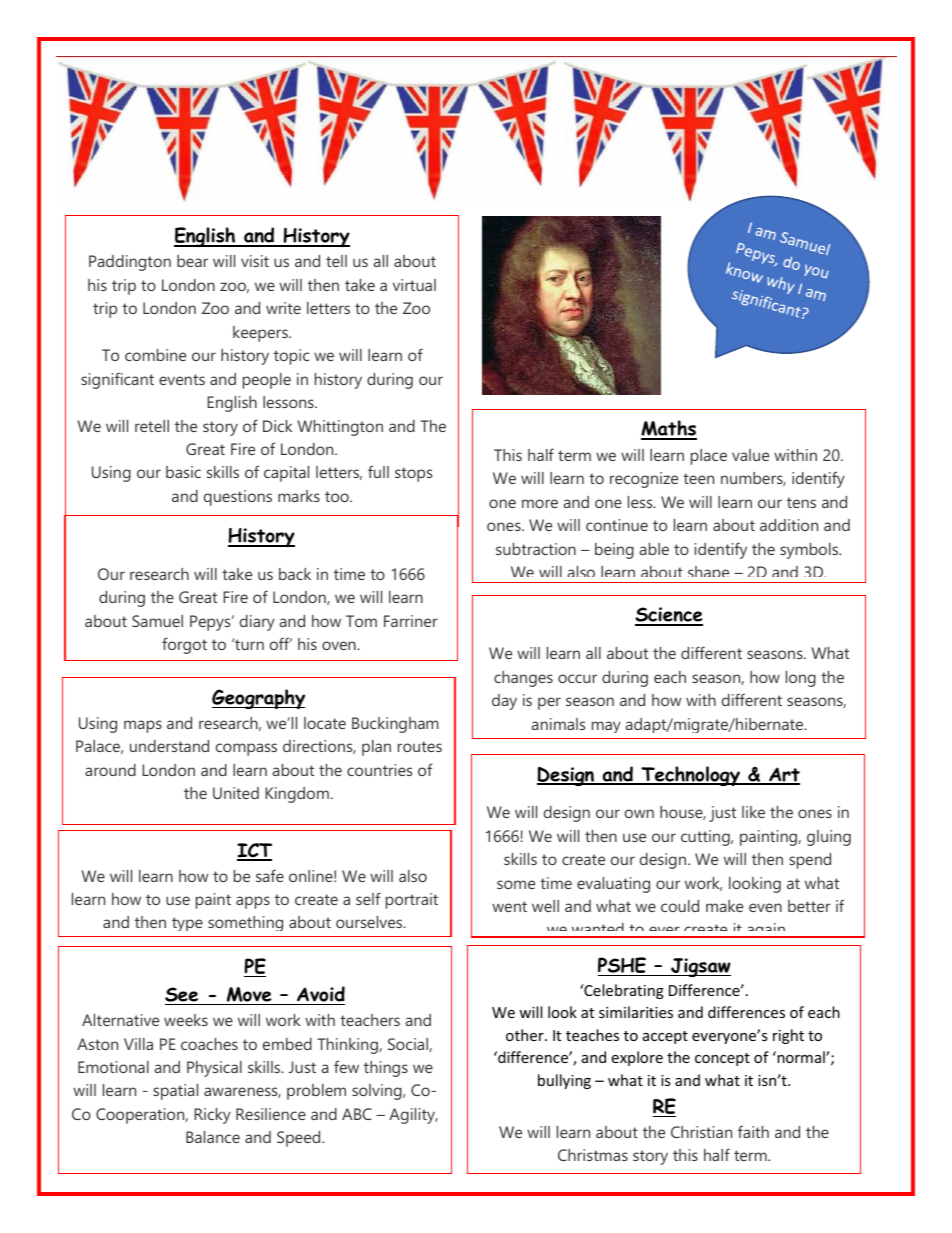  I want to click on make, so click(724, 906).
